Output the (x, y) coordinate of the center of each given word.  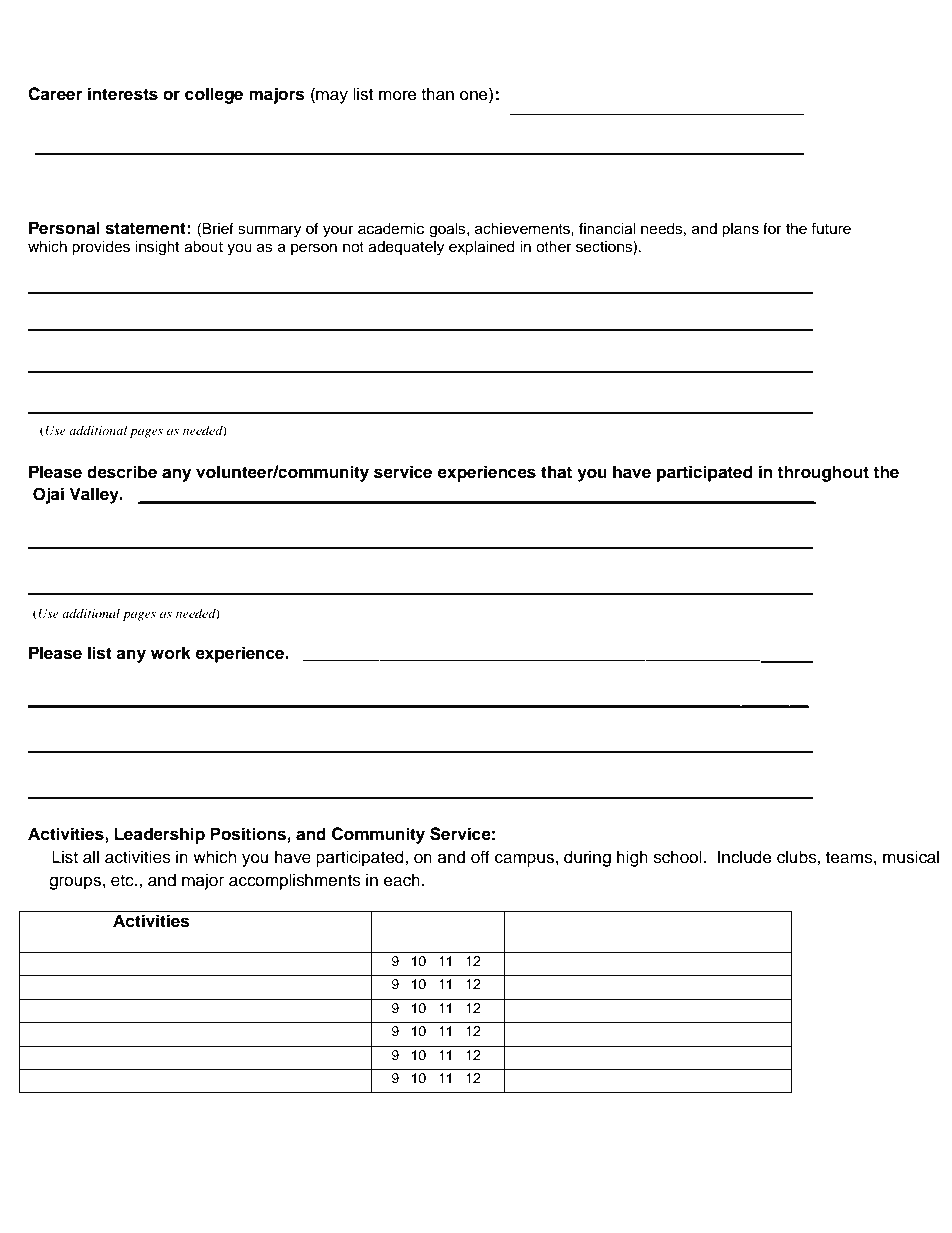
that (556, 472)
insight (157, 248)
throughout (823, 473)
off (480, 857)
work (171, 653)
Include (745, 857)
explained (482, 248)
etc (123, 881)
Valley (95, 495)
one (475, 96)
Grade (442, 938)
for (772, 228)
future (831, 228)
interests (123, 94)
